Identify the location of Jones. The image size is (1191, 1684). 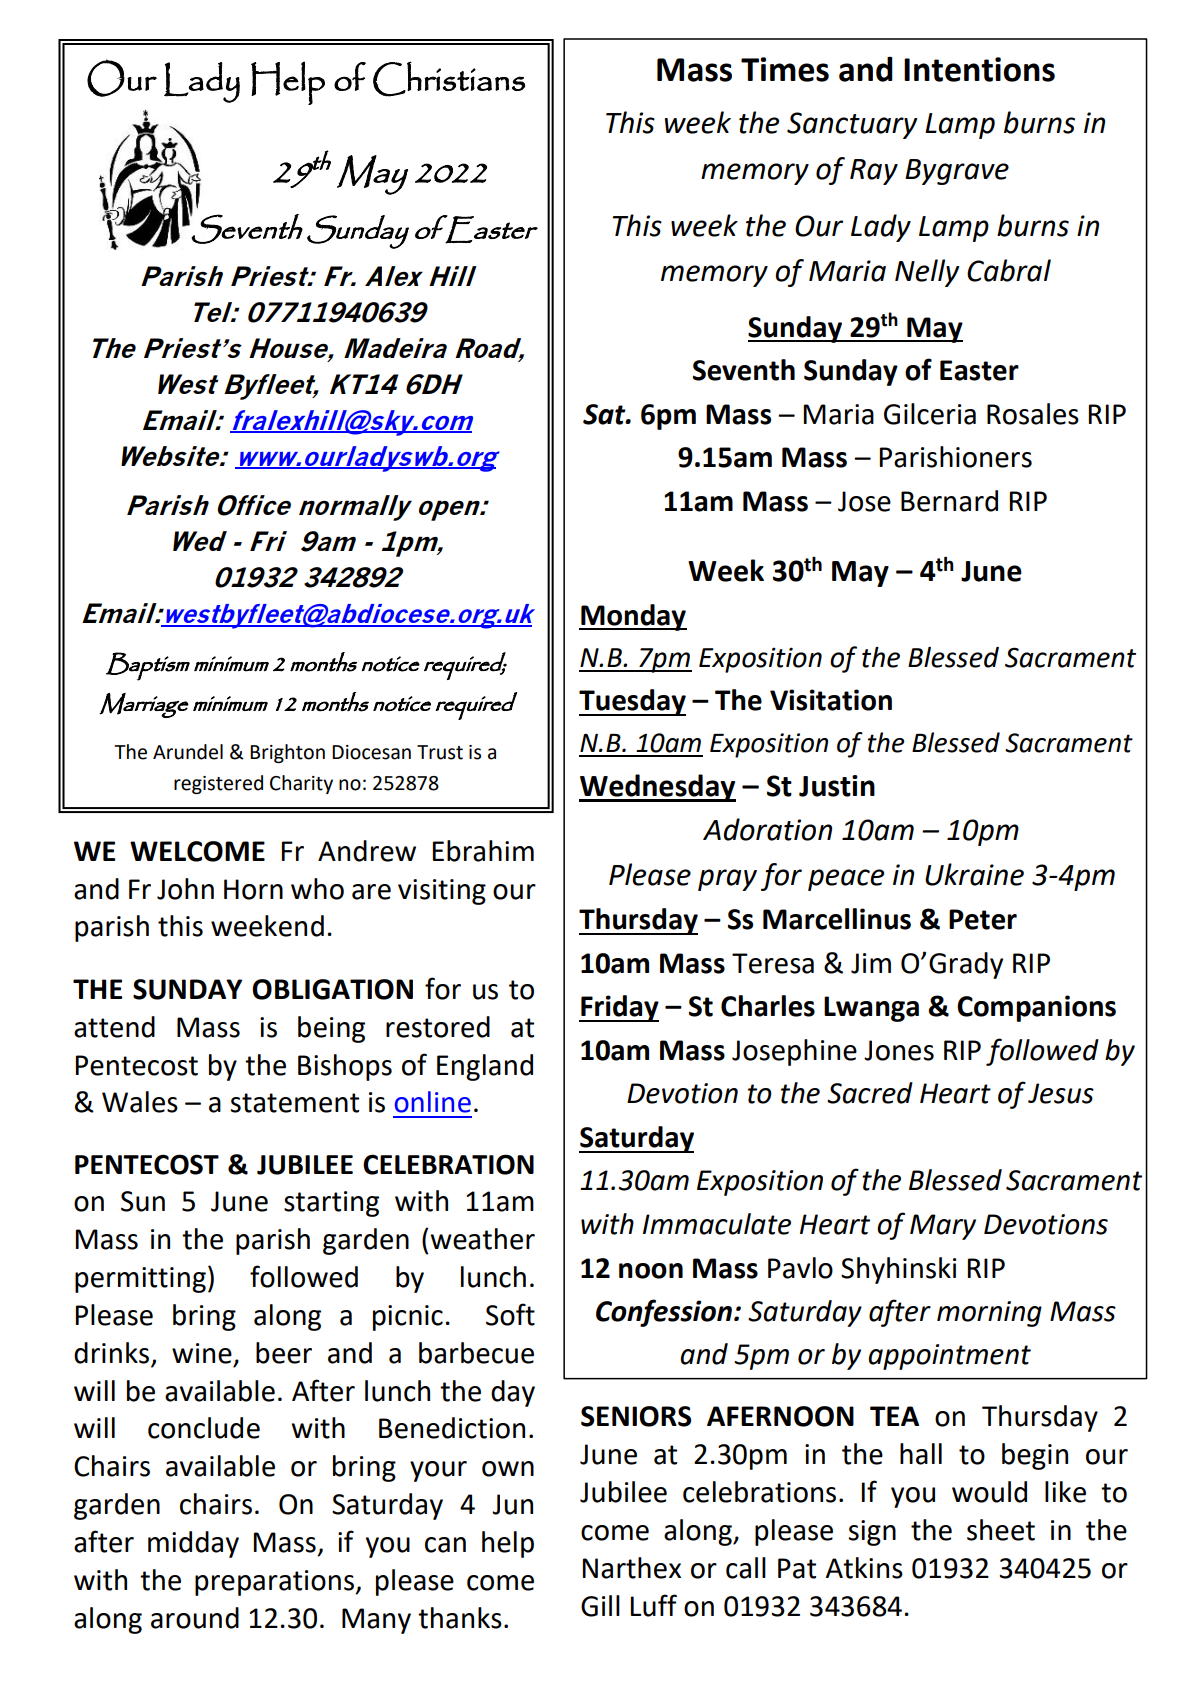
(899, 1050).
